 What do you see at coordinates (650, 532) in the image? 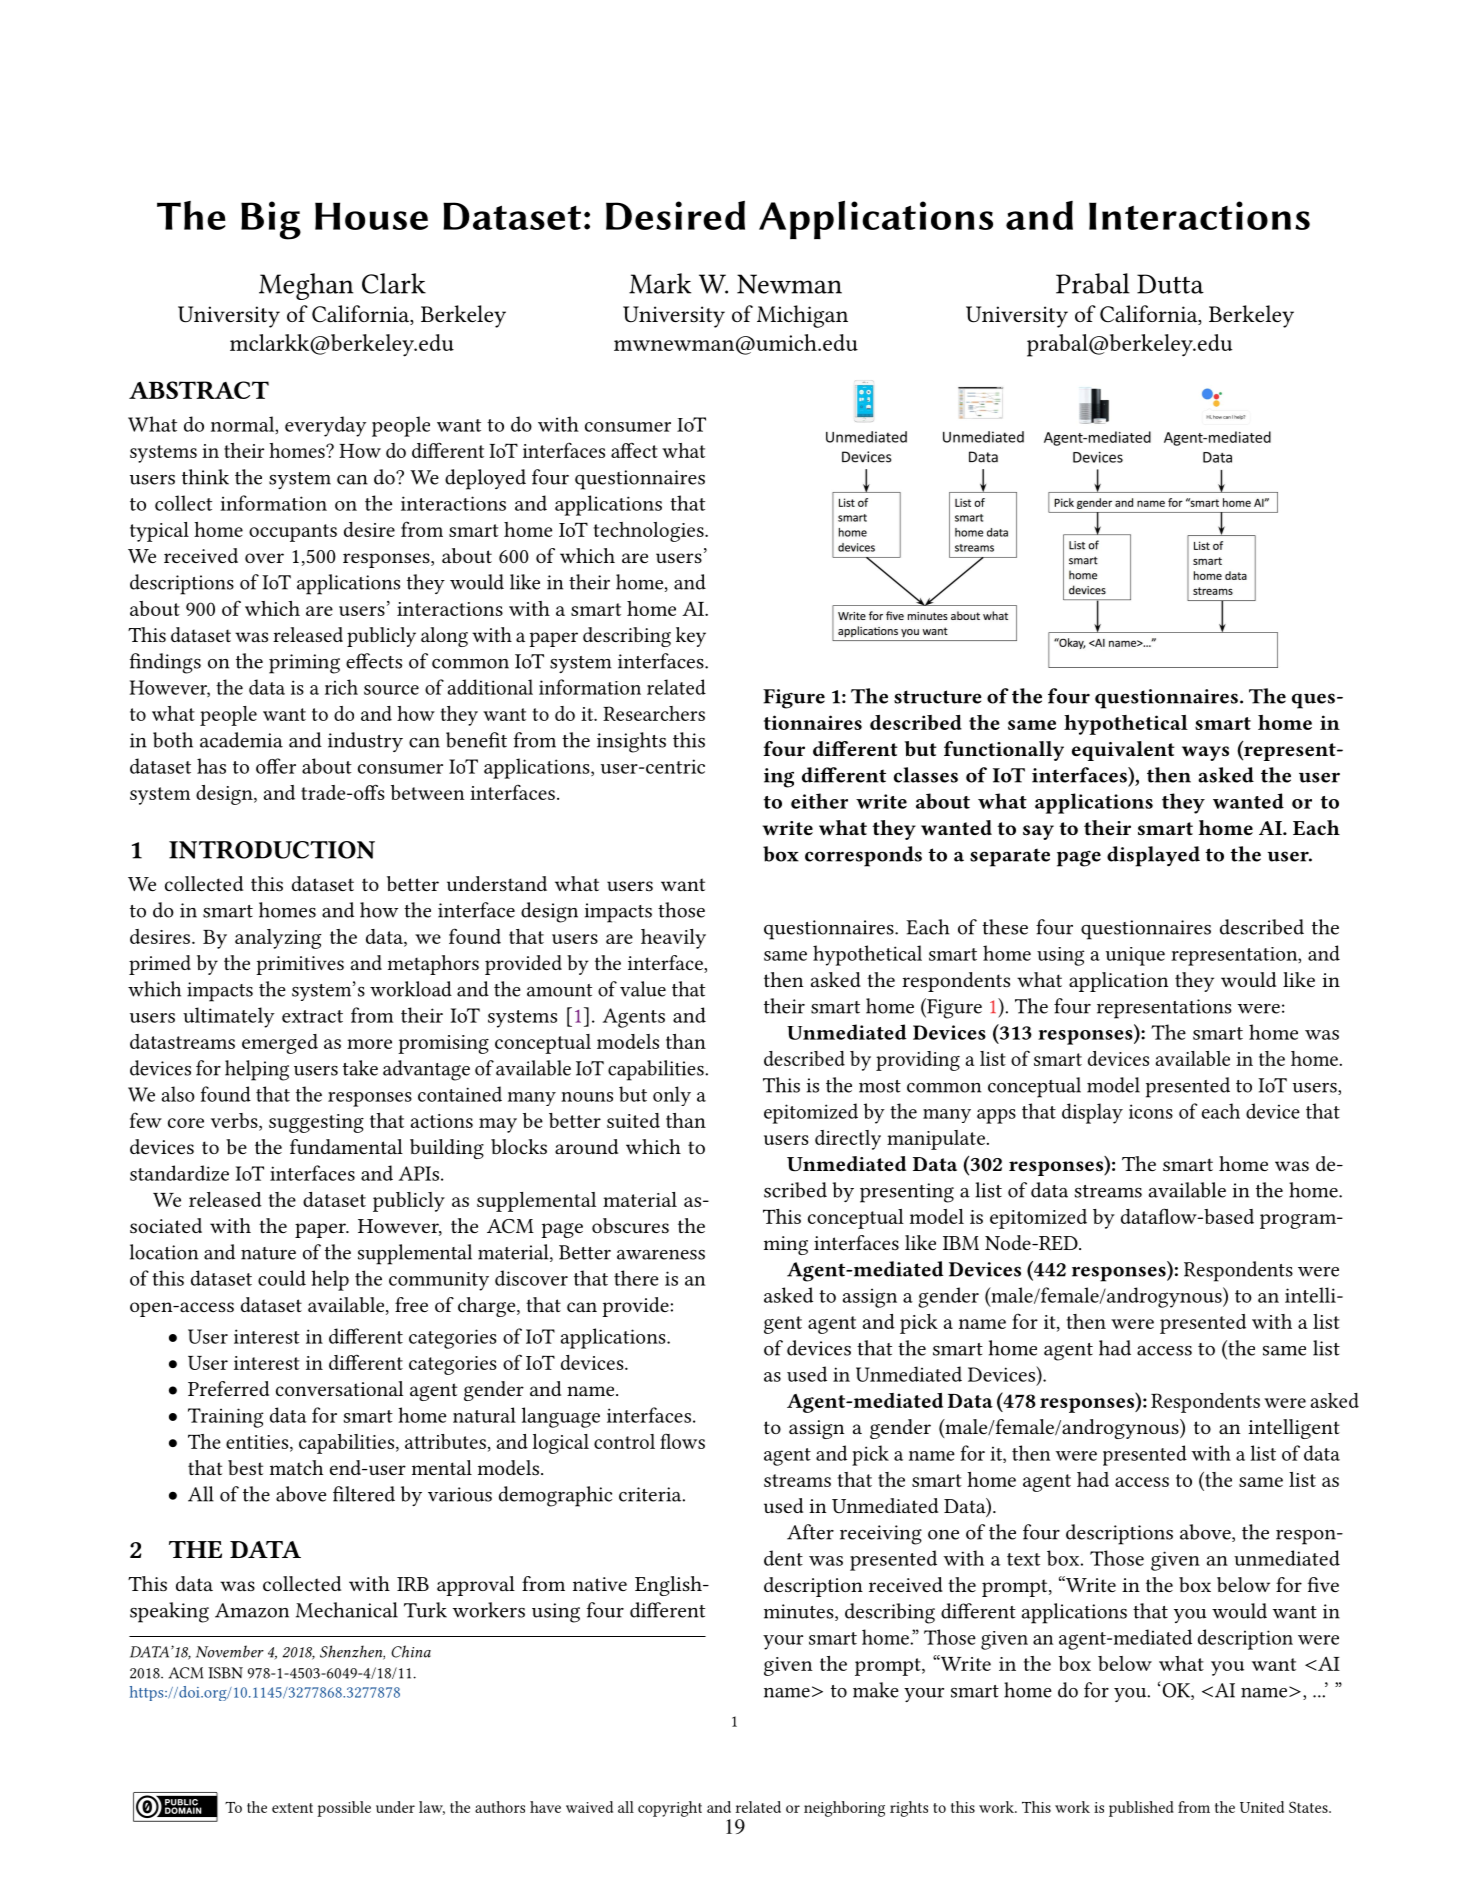
I see `technologies` at bounding box center [650, 532].
